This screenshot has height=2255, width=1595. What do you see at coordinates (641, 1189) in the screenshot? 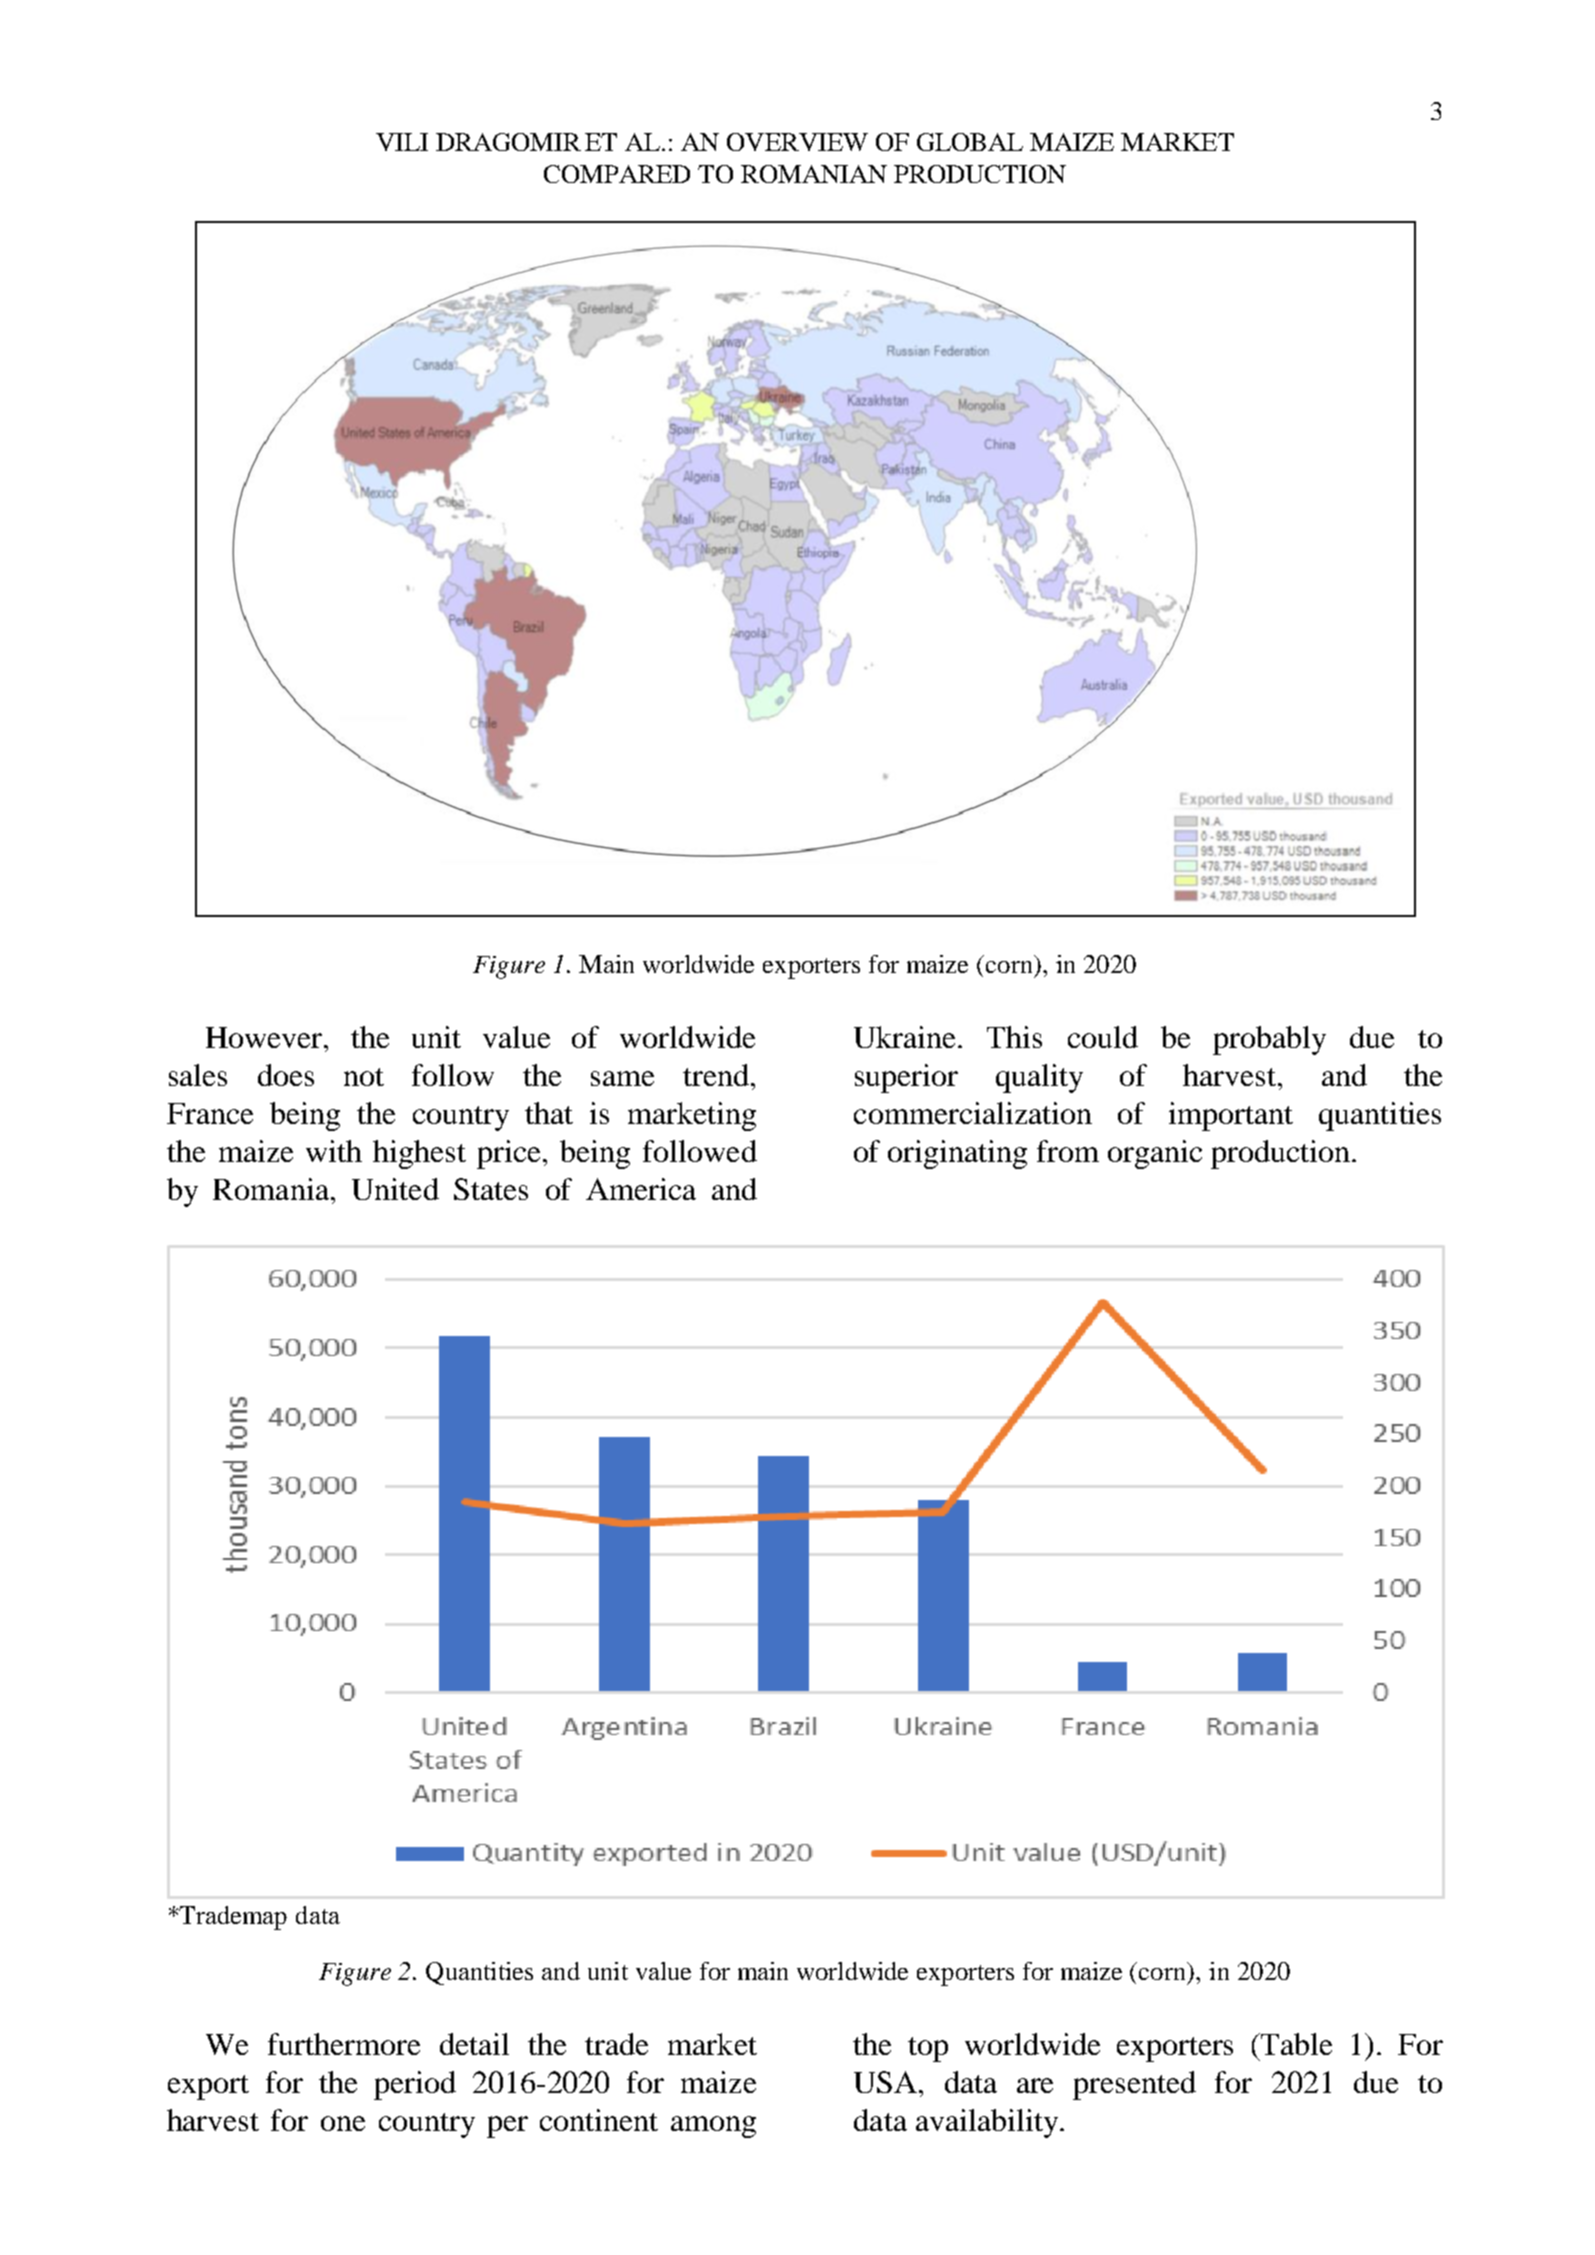
I see `America` at bounding box center [641, 1189].
